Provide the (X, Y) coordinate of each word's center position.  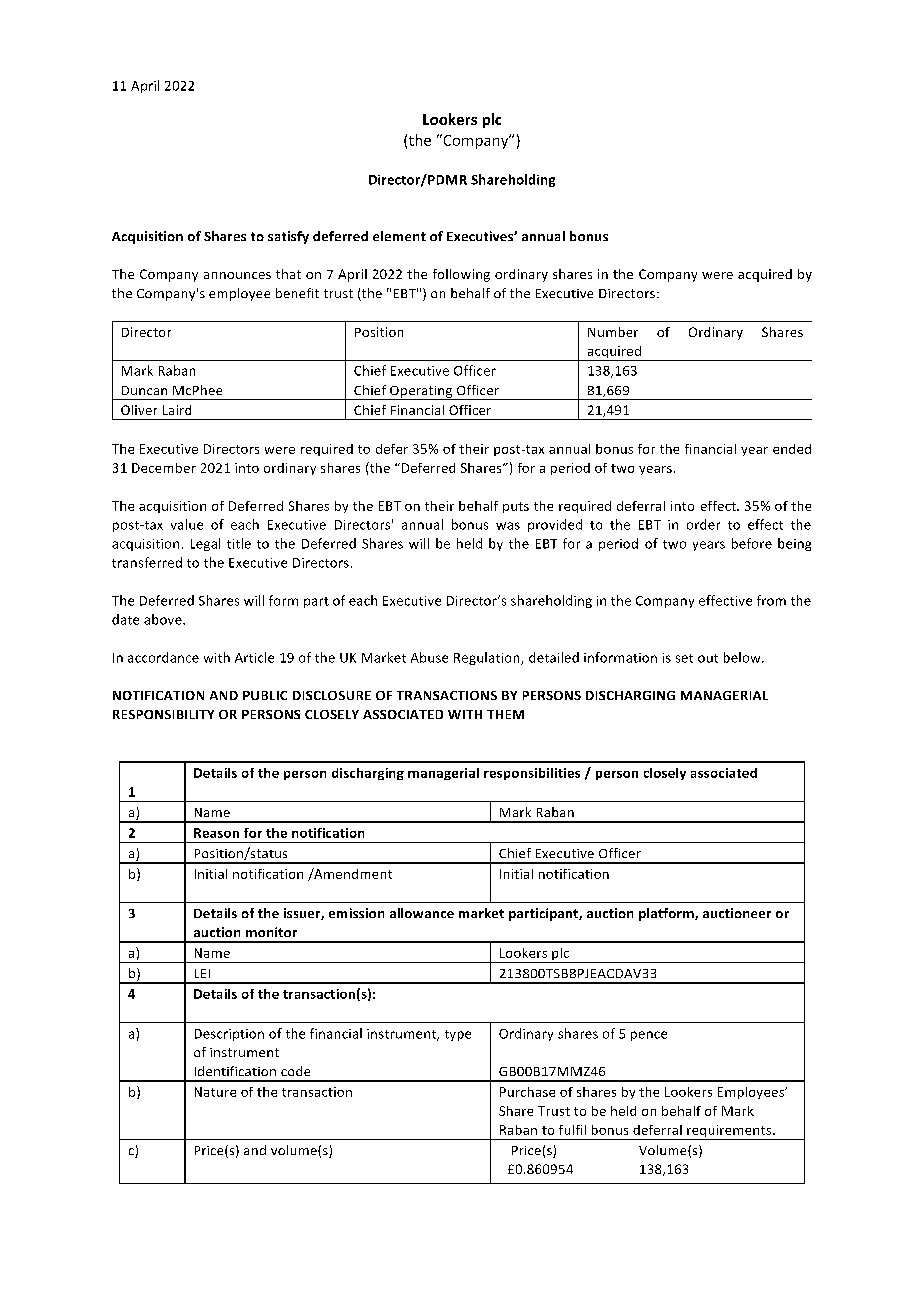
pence (649, 1036)
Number (613, 332)
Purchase (527, 1092)
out (708, 658)
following (461, 275)
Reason (216, 833)
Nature (215, 1092)
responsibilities (532, 774)
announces (237, 275)
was (508, 526)
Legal (205, 544)
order (703, 524)
